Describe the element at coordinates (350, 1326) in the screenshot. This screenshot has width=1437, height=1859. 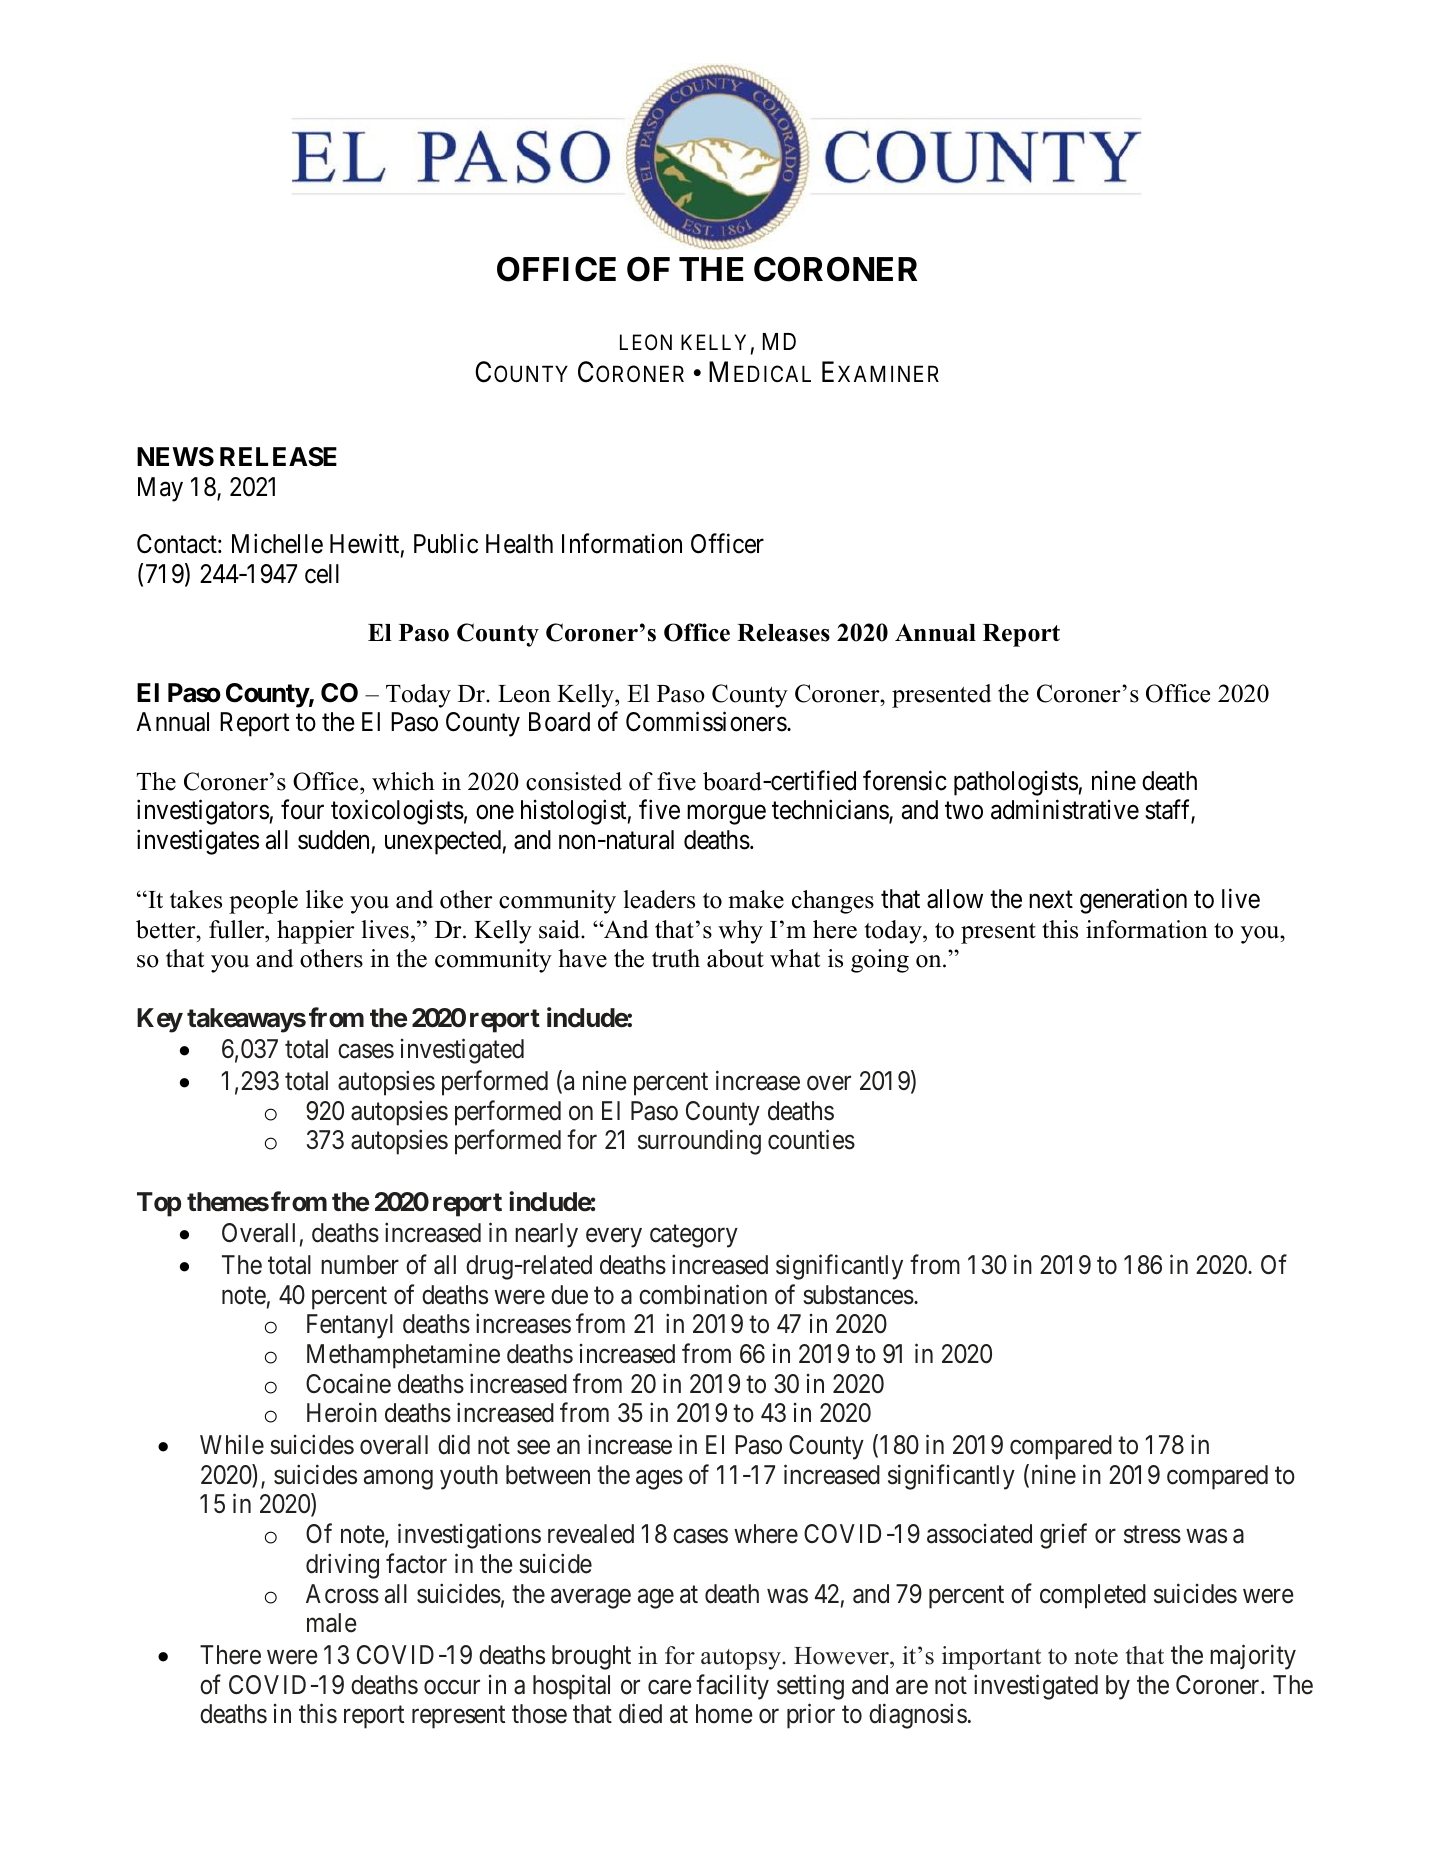
I see `Fentanyl` at that location.
